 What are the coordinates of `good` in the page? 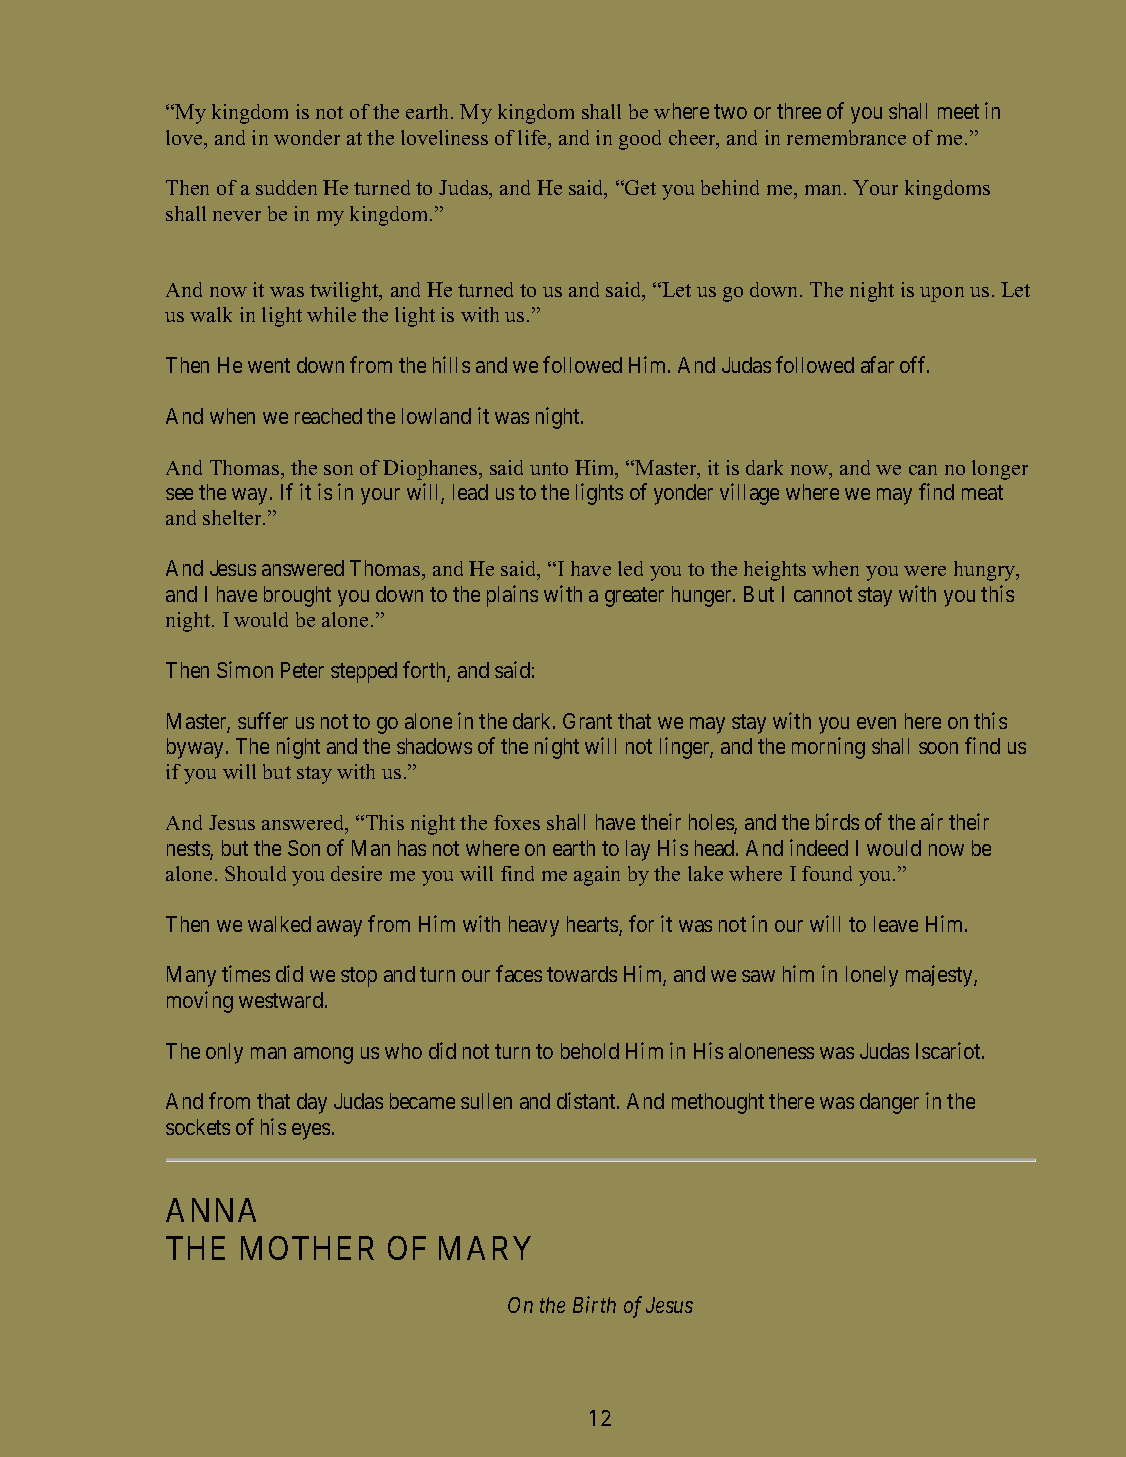 It's located at (640, 140).
